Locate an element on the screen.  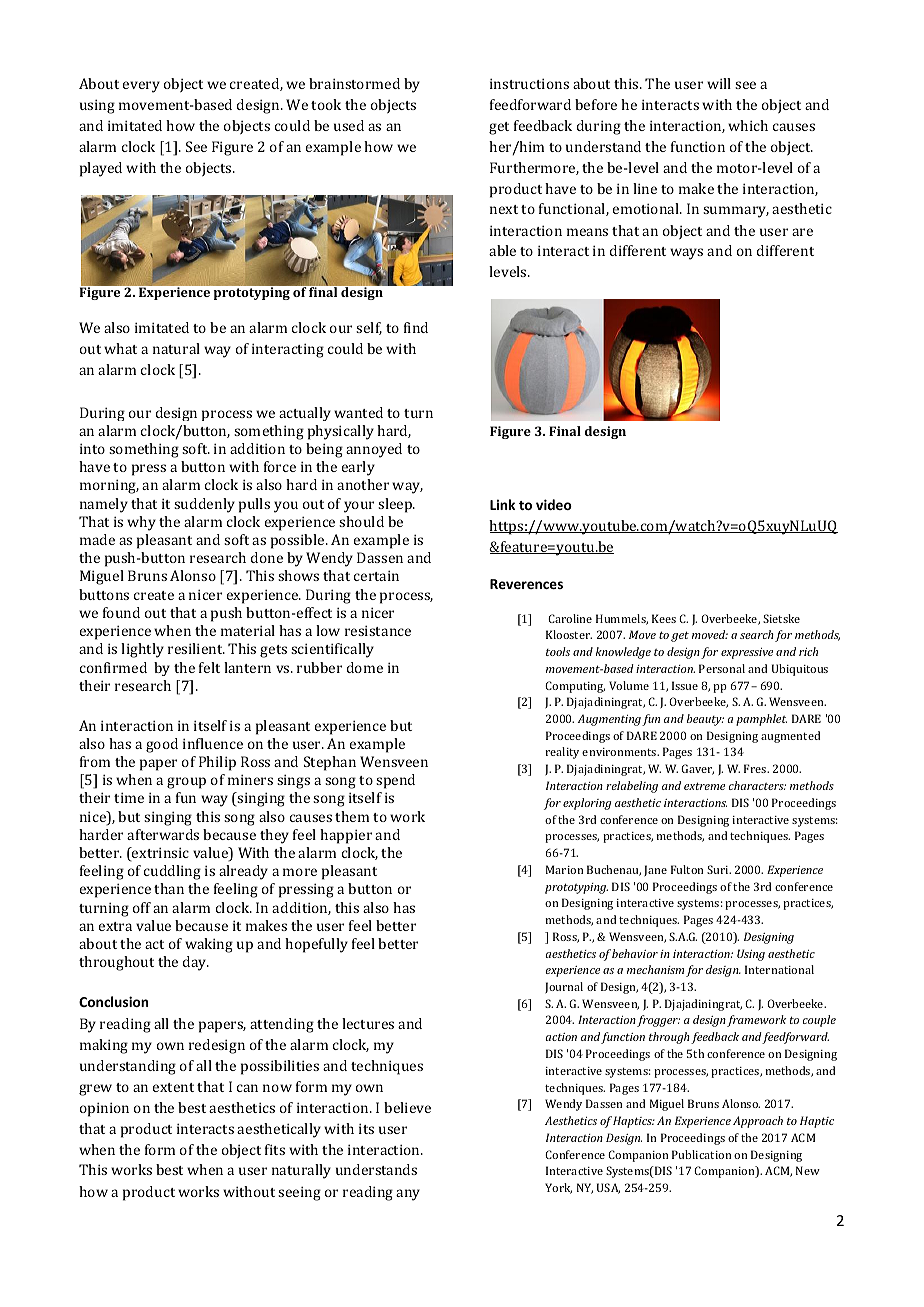
what is located at coordinates (120, 348).
